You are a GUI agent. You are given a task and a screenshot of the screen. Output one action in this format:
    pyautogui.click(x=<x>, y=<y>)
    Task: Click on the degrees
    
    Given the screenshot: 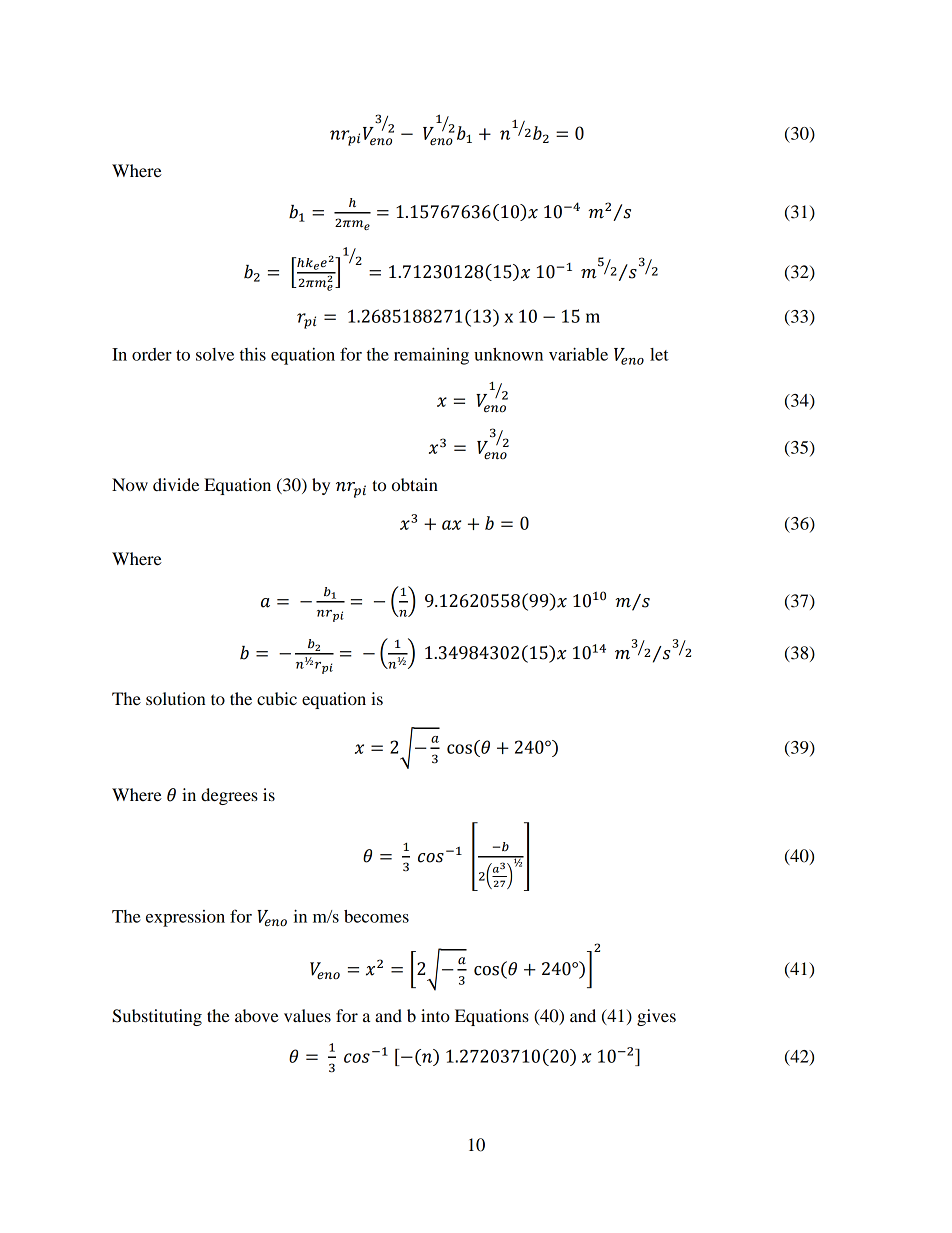 What is the action you would take?
    pyautogui.click(x=229, y=796)
